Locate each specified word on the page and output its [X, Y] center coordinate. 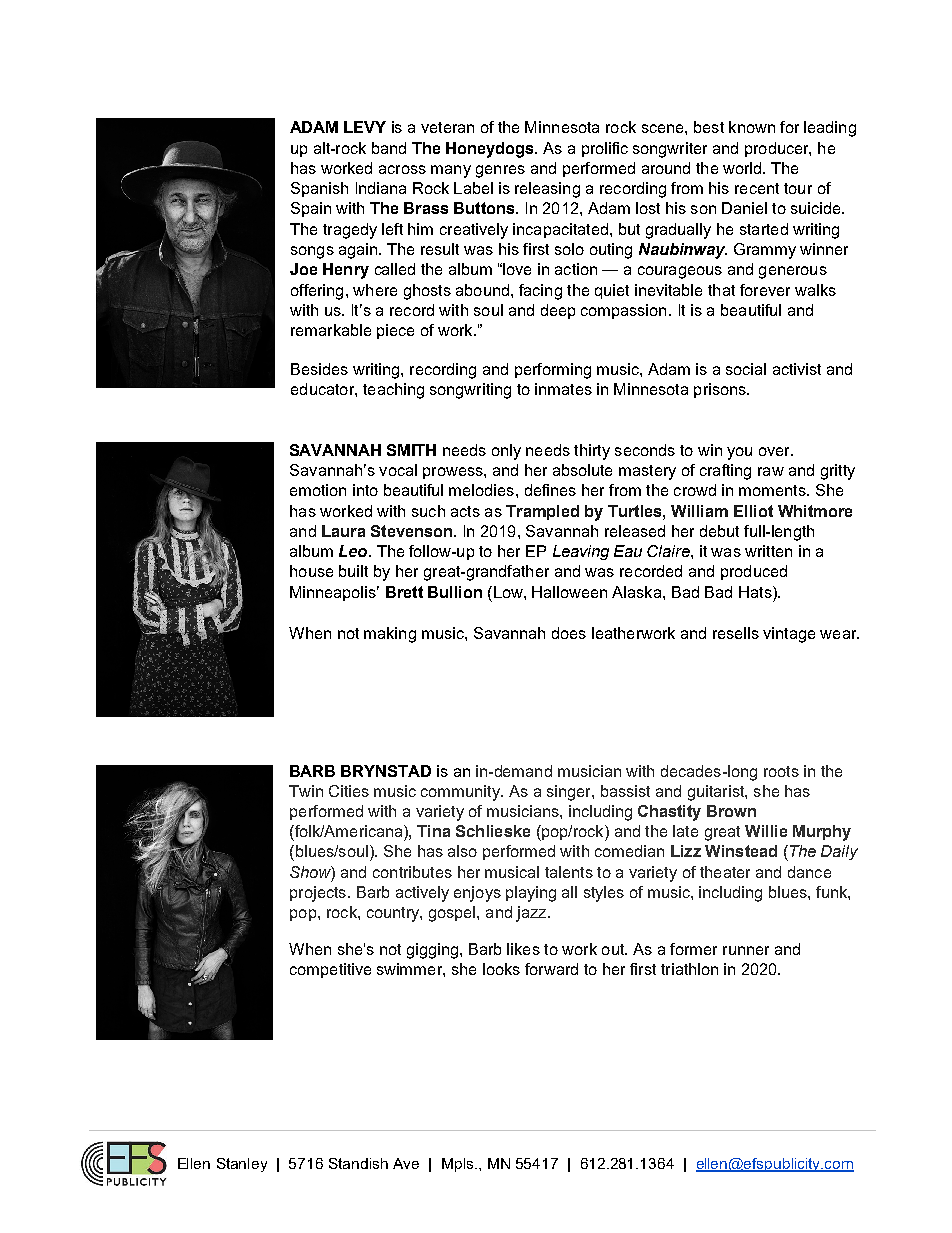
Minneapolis [334, 593]
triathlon [689, 969]
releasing [547, 190]
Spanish [319, 189]
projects [318, 894]
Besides [319, 369]
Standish [358, 1163]
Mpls [459, 1165]
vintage [789, 635]
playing [531, 894]
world [743, 168]
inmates [563, 389]
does [569, 633]
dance [809, 872]
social [746, 369]
